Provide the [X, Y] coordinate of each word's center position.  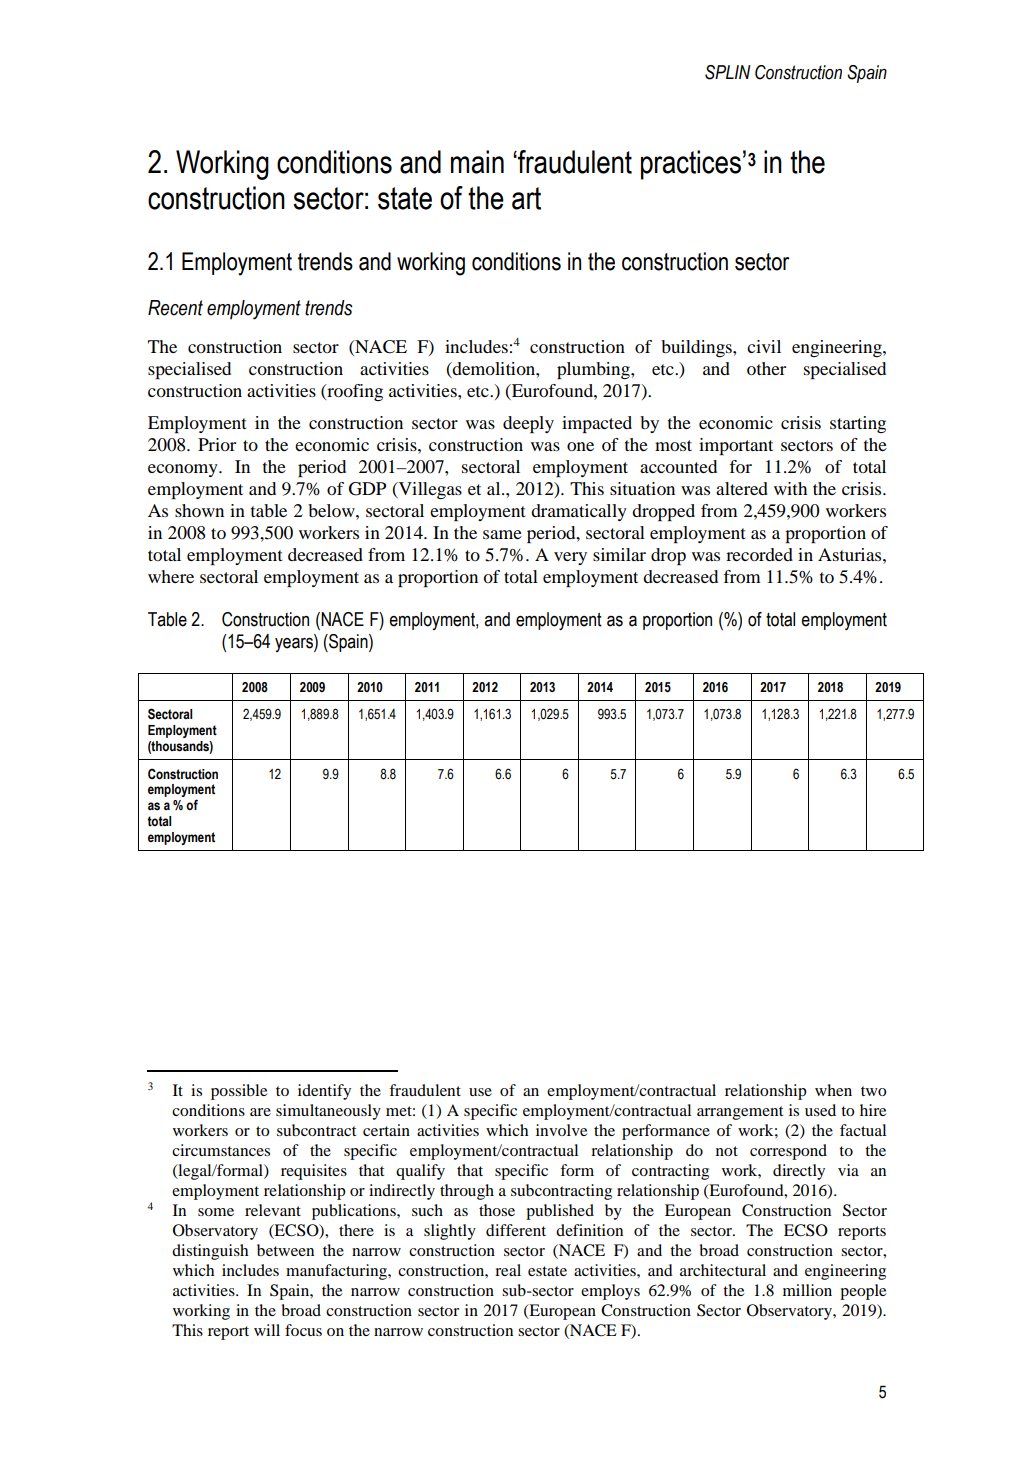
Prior [217, 444]
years [295, 645]
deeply [528, 424]
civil [764, 346]
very [570, 558]
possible [239, 1092]
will [267, 1330]
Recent [175, 308]
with [790, 488]
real [508, 1270]
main [477, 162]
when [833, 1090]
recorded [759, 554]
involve [561, 1130]
